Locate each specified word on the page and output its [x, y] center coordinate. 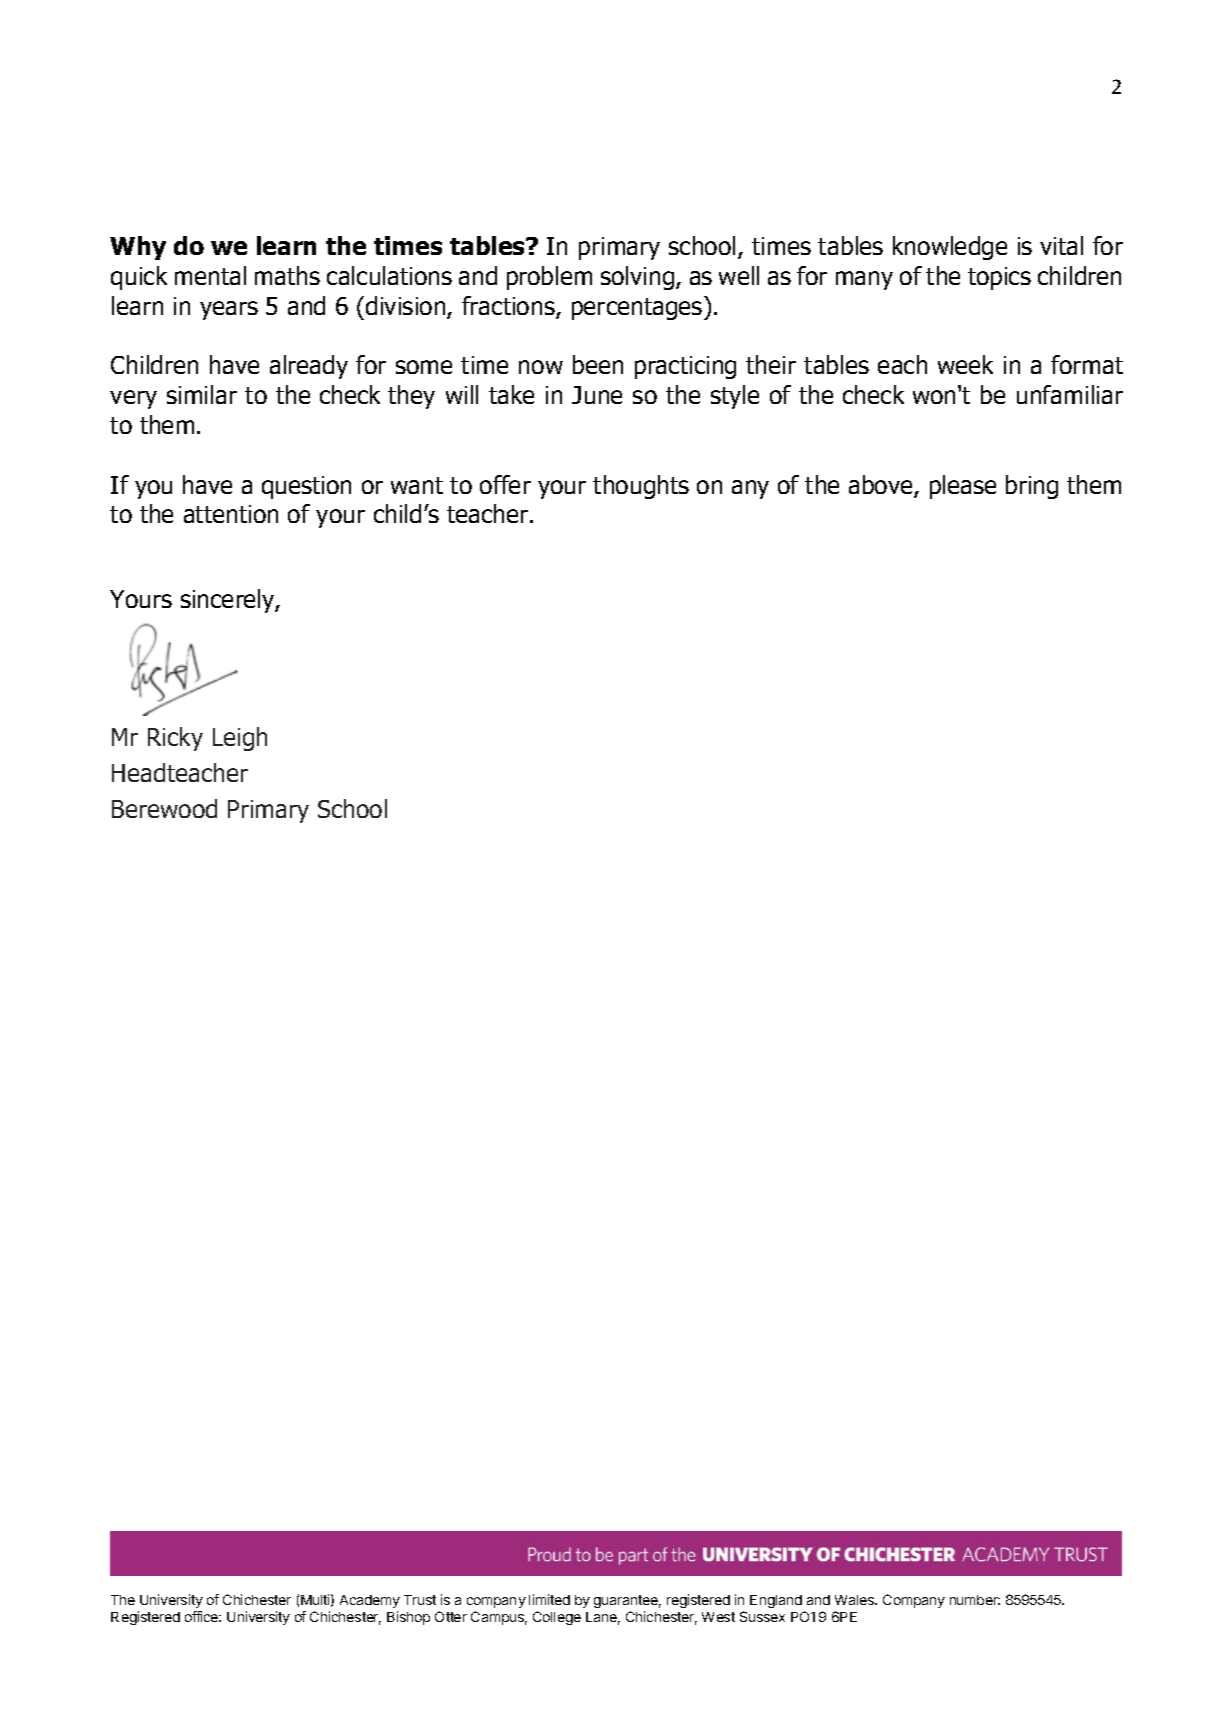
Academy [370, 1601]
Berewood [164, 808]
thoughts [641, 487]
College [557, 1618]
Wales [856, 1600]
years [229, 310]
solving [639, 278]
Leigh [240, 739]
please [963, 487]
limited [549, 1599]
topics [999, 278]
